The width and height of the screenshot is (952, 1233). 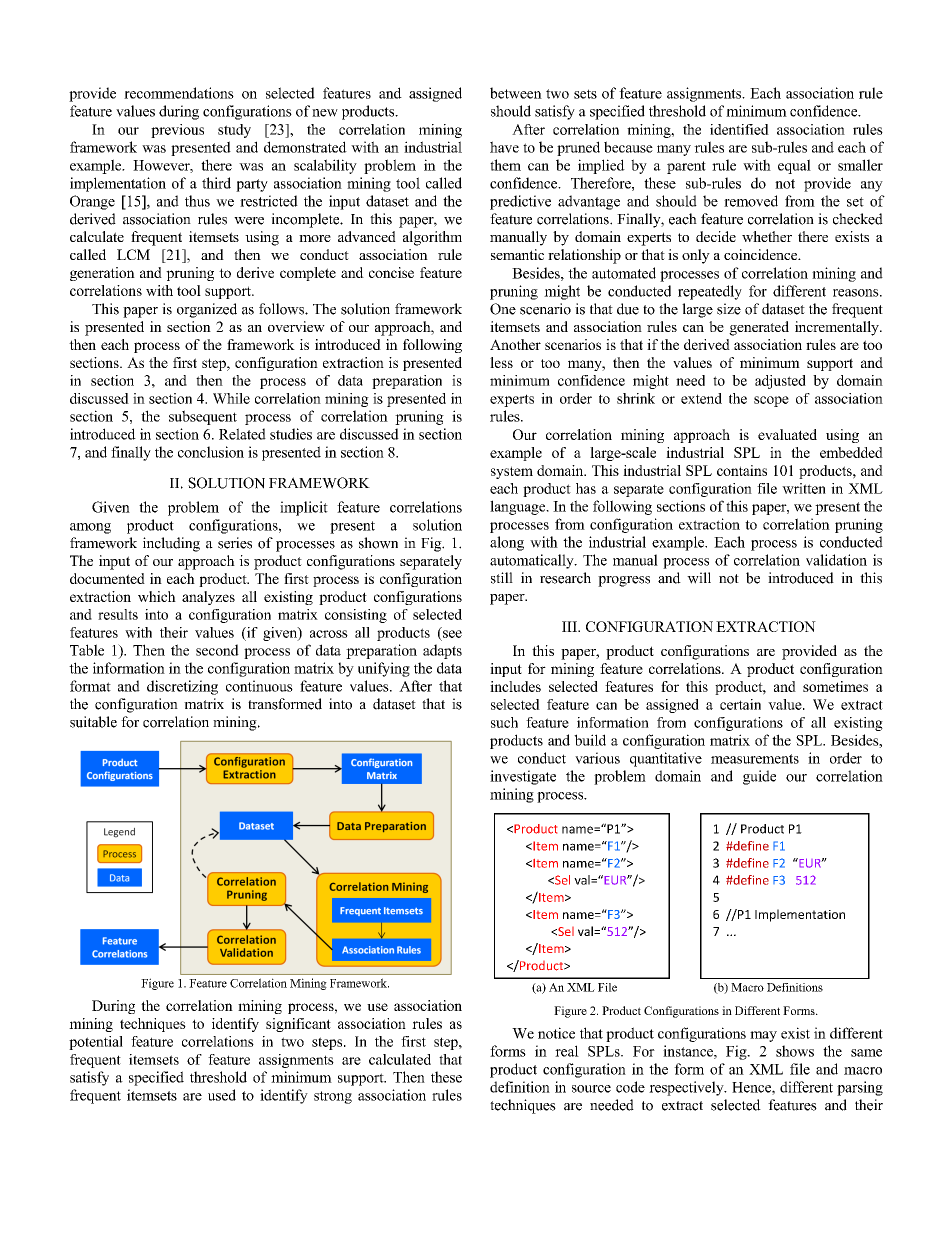 What do you see at coordinates (177, 131) in the screenshot?
I see `previous` at bounding box center [177, 131].
